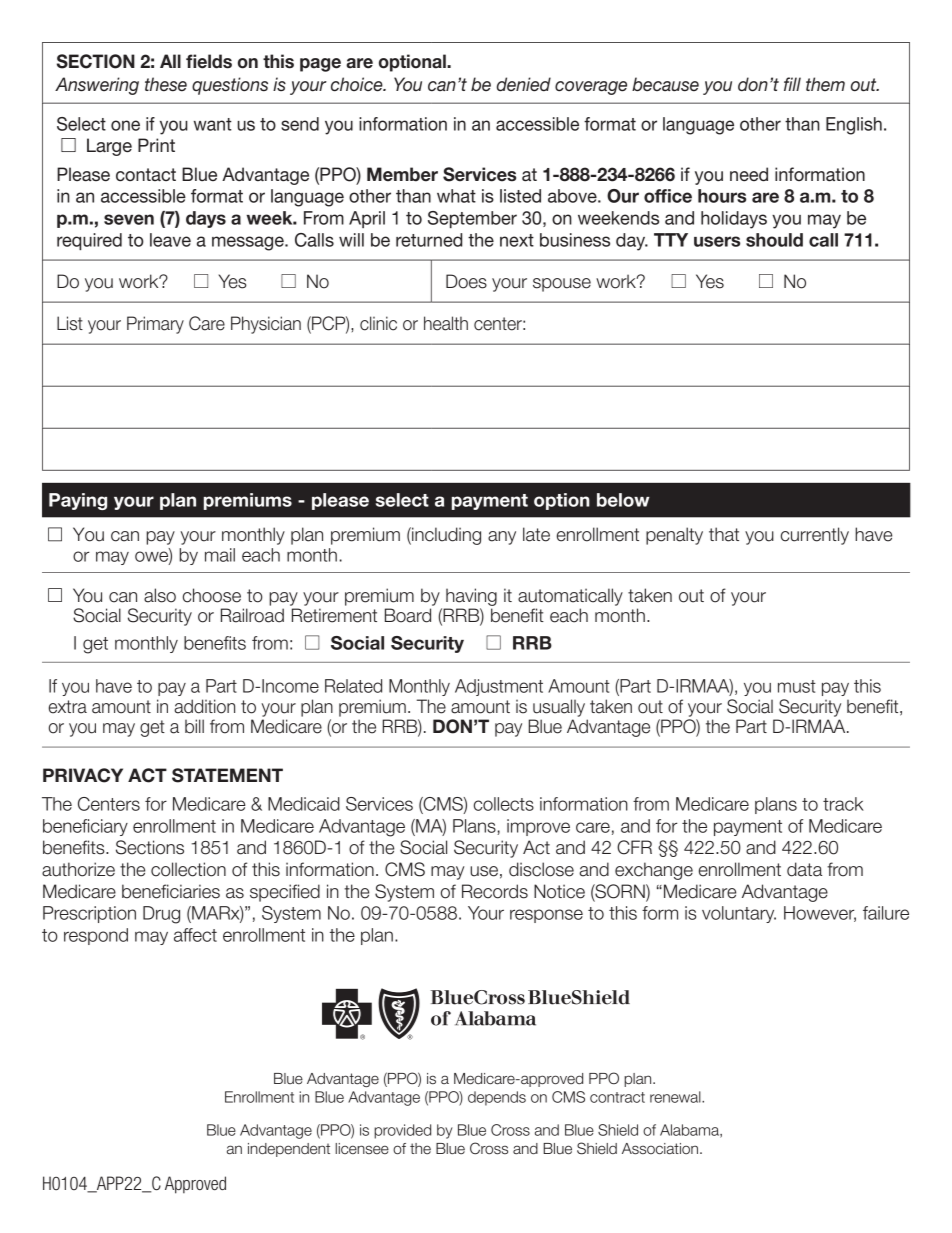 Image resolution: width=952 pixels, height=1233 pixels. What do you see at coordinates (504, 804) in the image?
I see `collects` at bounding box center [504, 804].
